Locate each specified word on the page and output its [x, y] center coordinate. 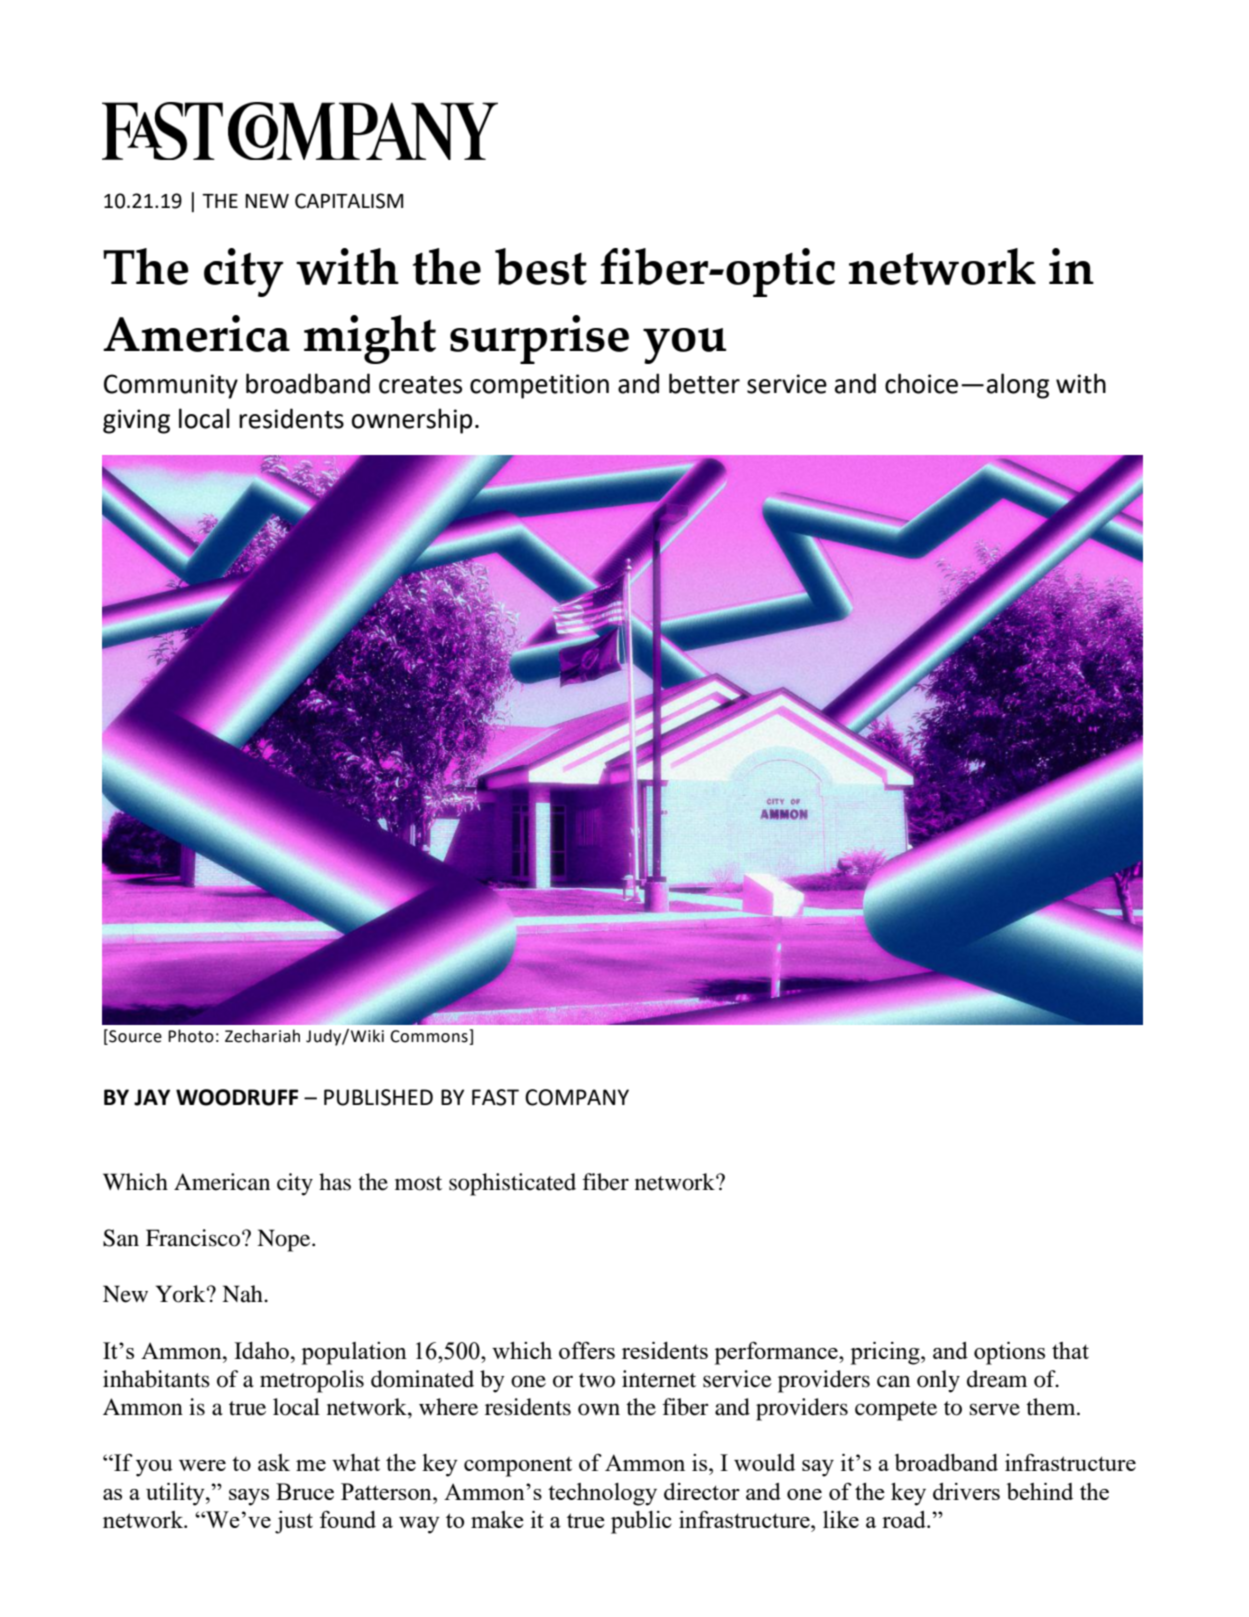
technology [602, 1494]
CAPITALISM [349, 201]
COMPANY [577, 1097]
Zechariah [262, 1036]
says [249, 1497]
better [704, 383]
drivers [966, 1491]
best [541, 266]
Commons [430, 1037]
